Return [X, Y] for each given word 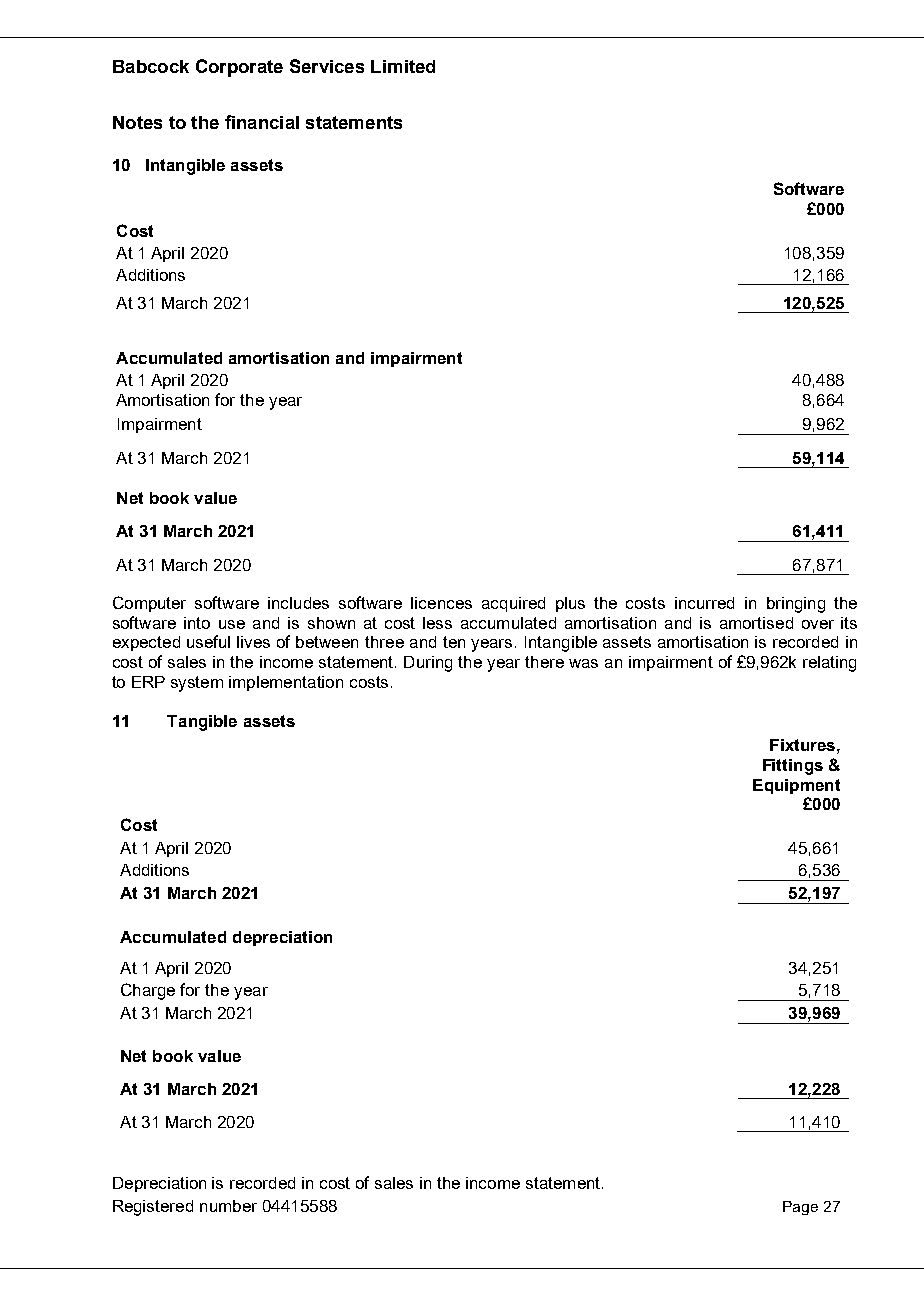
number [228, 1206]
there [544, 662]
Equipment [796, 786]
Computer [149, 604]
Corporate [239, 68]
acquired [513, 604]
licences [441, 603]
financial [262, 122]
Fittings [793, 767]
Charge [148, 991]
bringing [796, 605]
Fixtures [802, 745]
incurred [704, 603]
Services [327, 66]
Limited [403, 66]
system [197, 684]
